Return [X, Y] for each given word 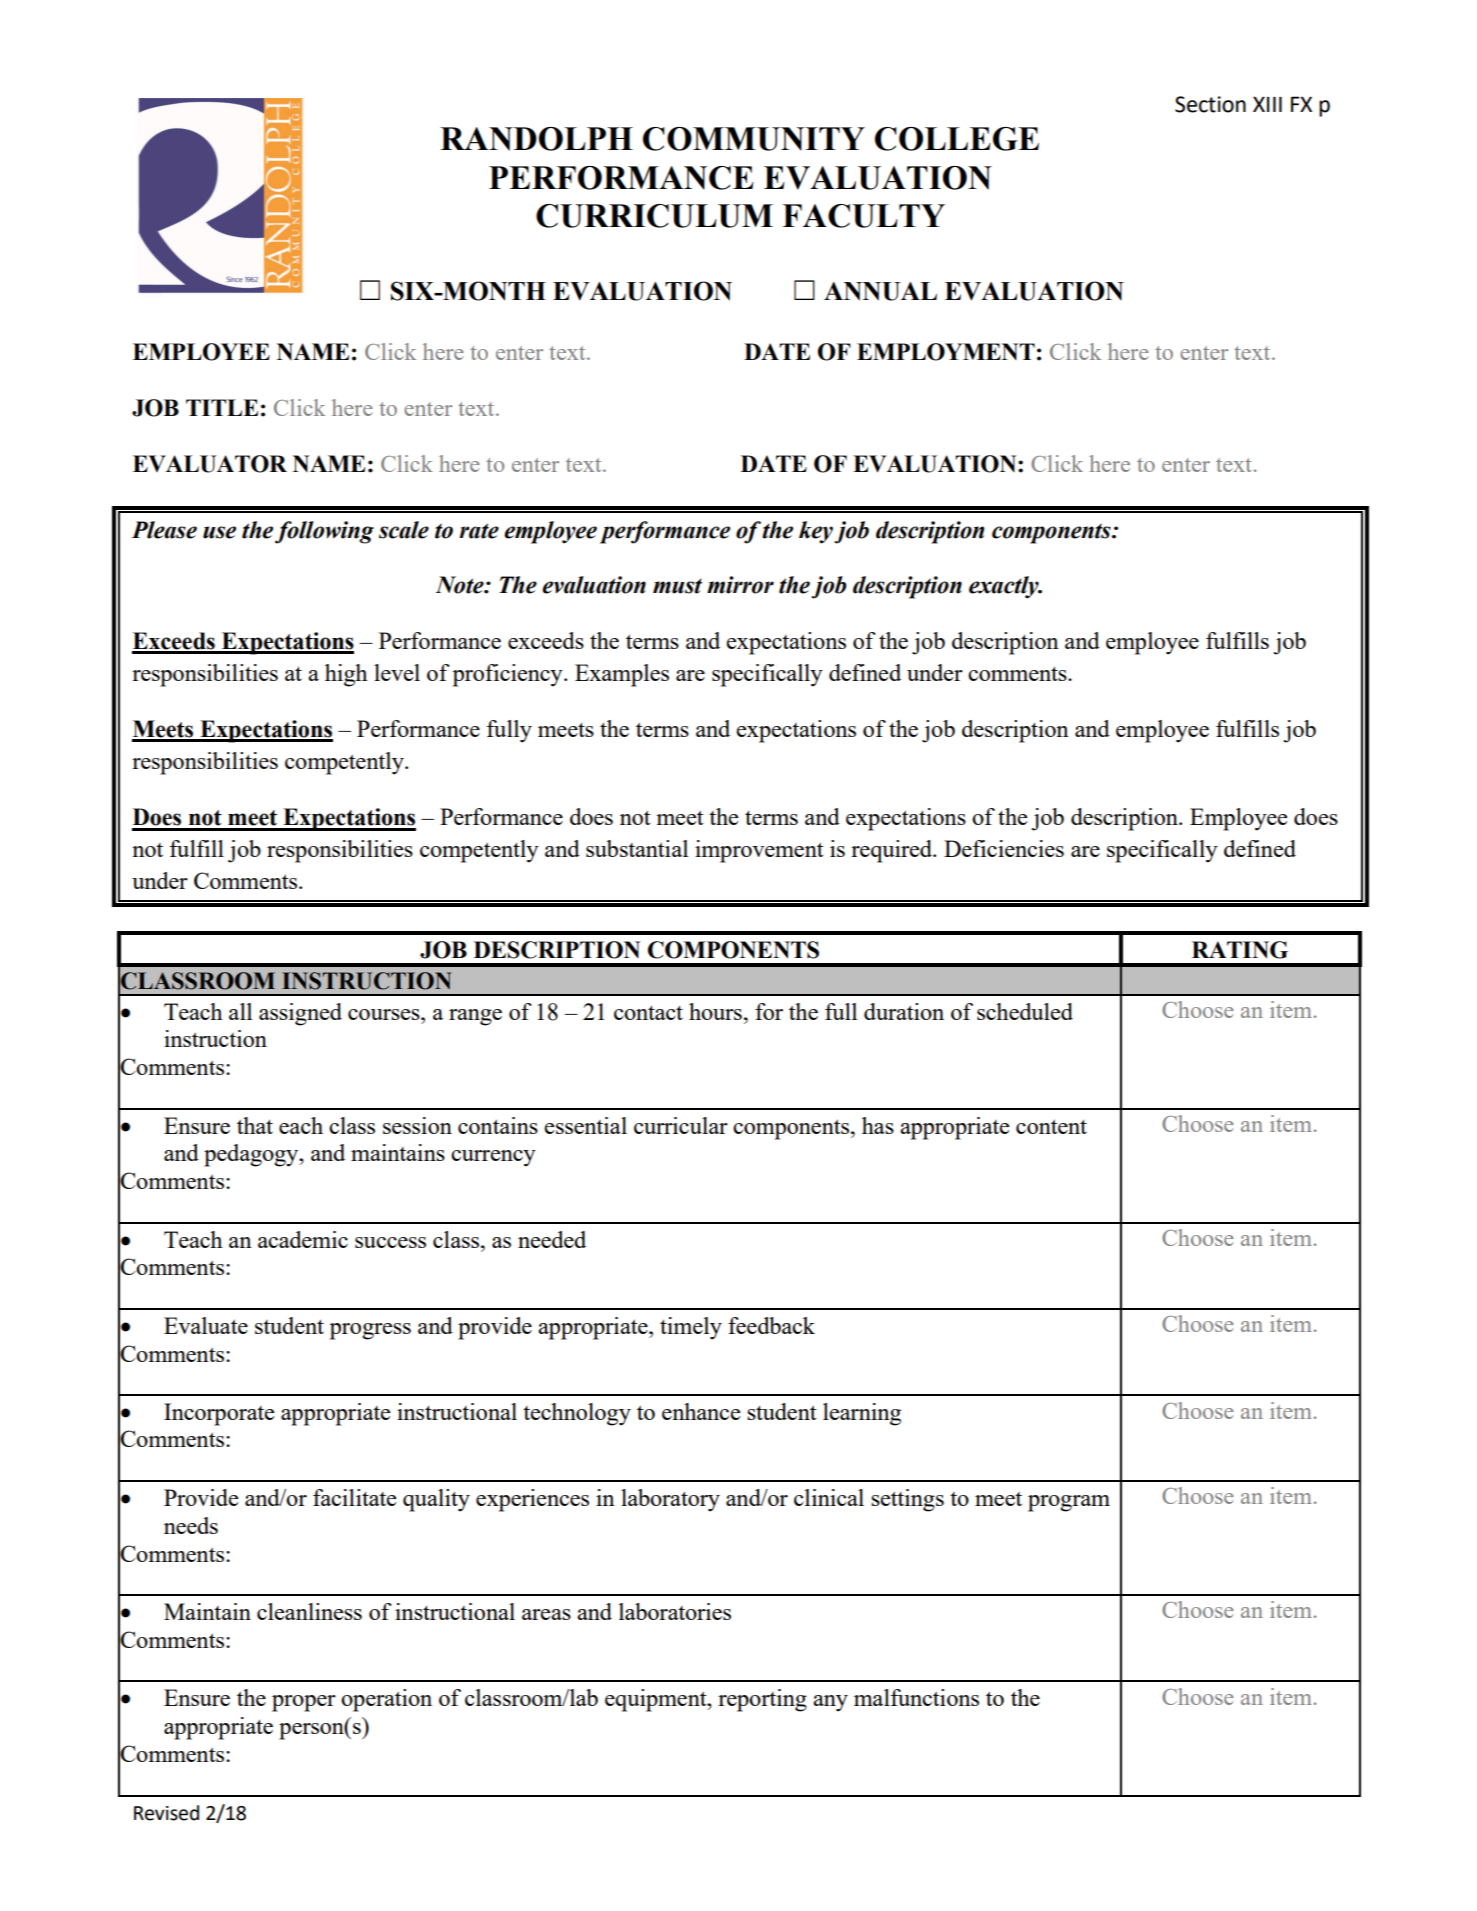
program [1069, 1503]
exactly [1005, 587]
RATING [1240, 950]
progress [370, 1331]
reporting [762, 1700]
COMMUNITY [754, 139]
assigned [300, 1014]
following [324, 532]
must [677, 586]
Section [1210, 104]
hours [715, 1011]
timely [691, 1328]
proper [304, 1703]
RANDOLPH [536, 139]
